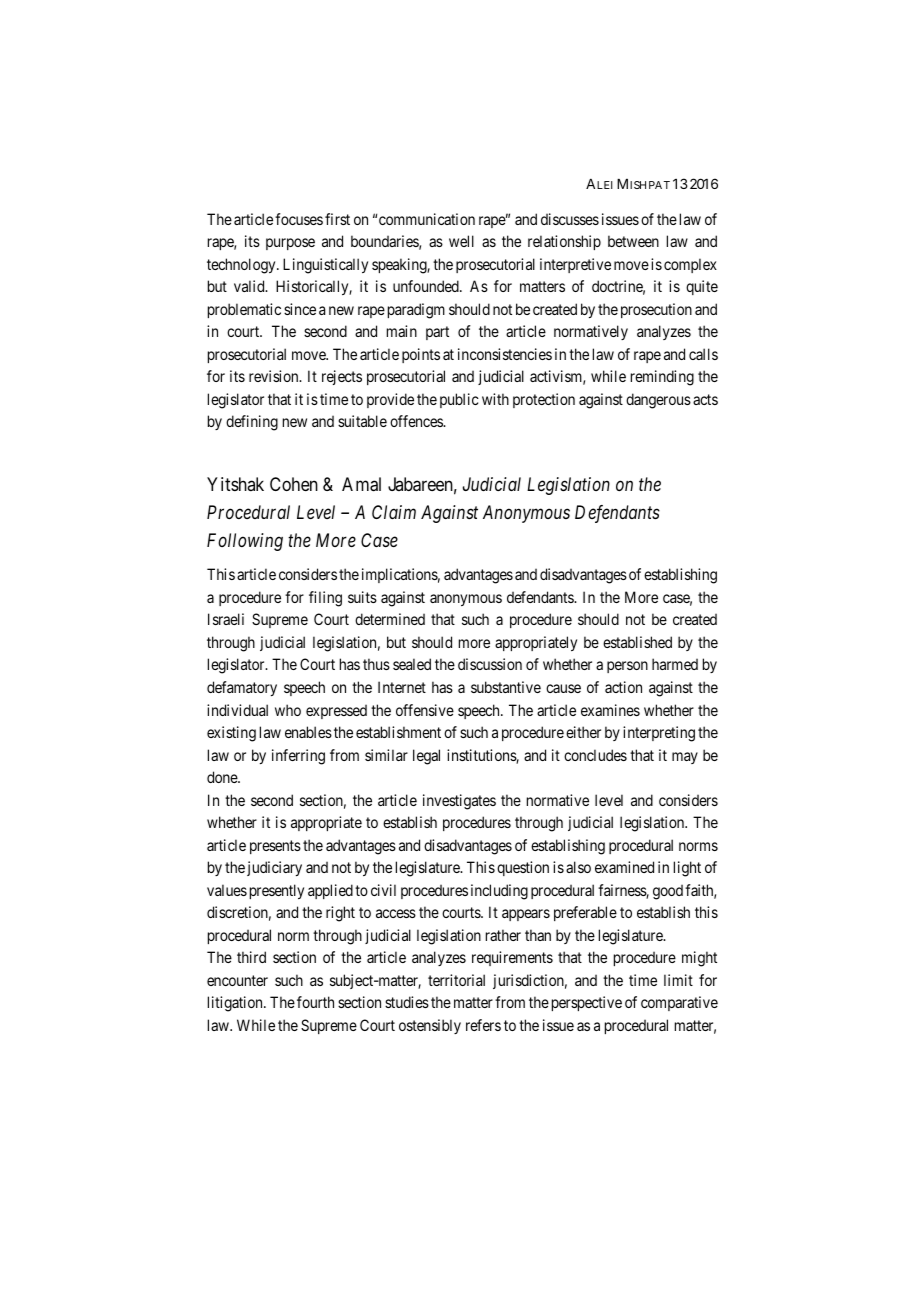  Describe the element at coordinates (633, 241) in the screenshot. I see `between` at that location.
